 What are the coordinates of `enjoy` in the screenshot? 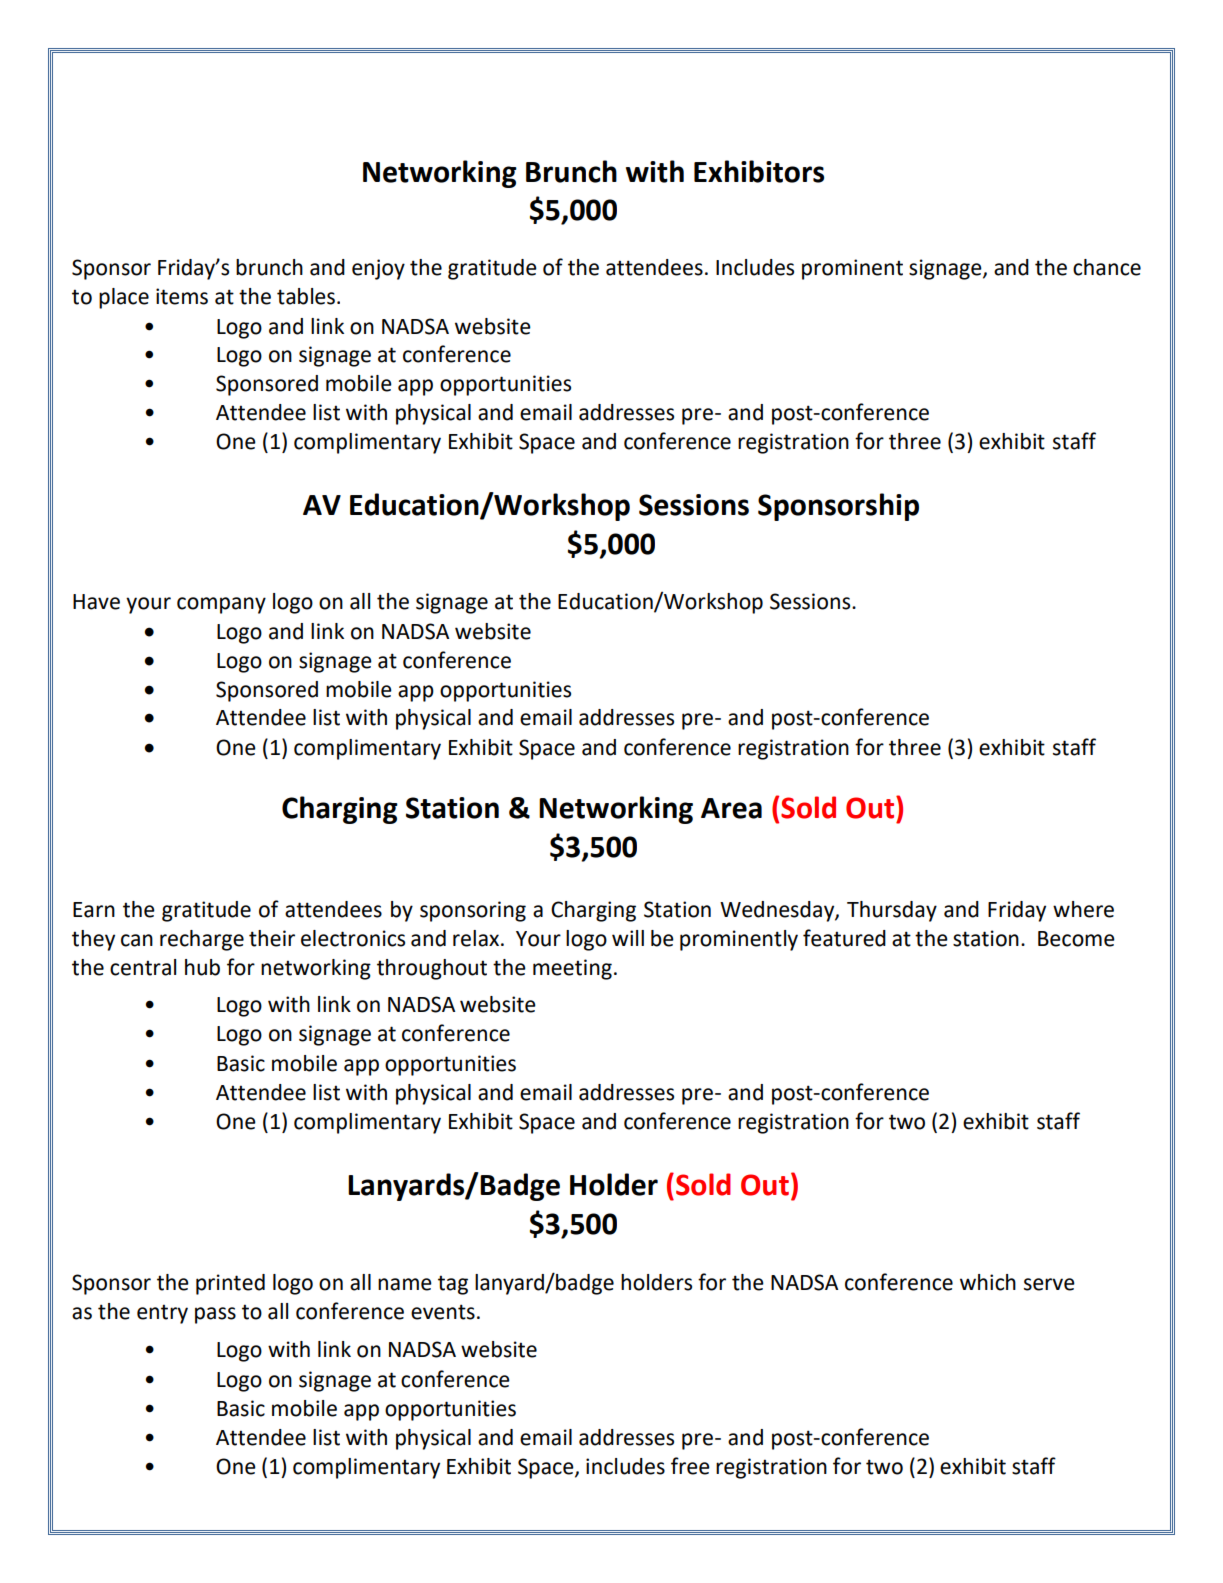 It's located at (378, 269).
